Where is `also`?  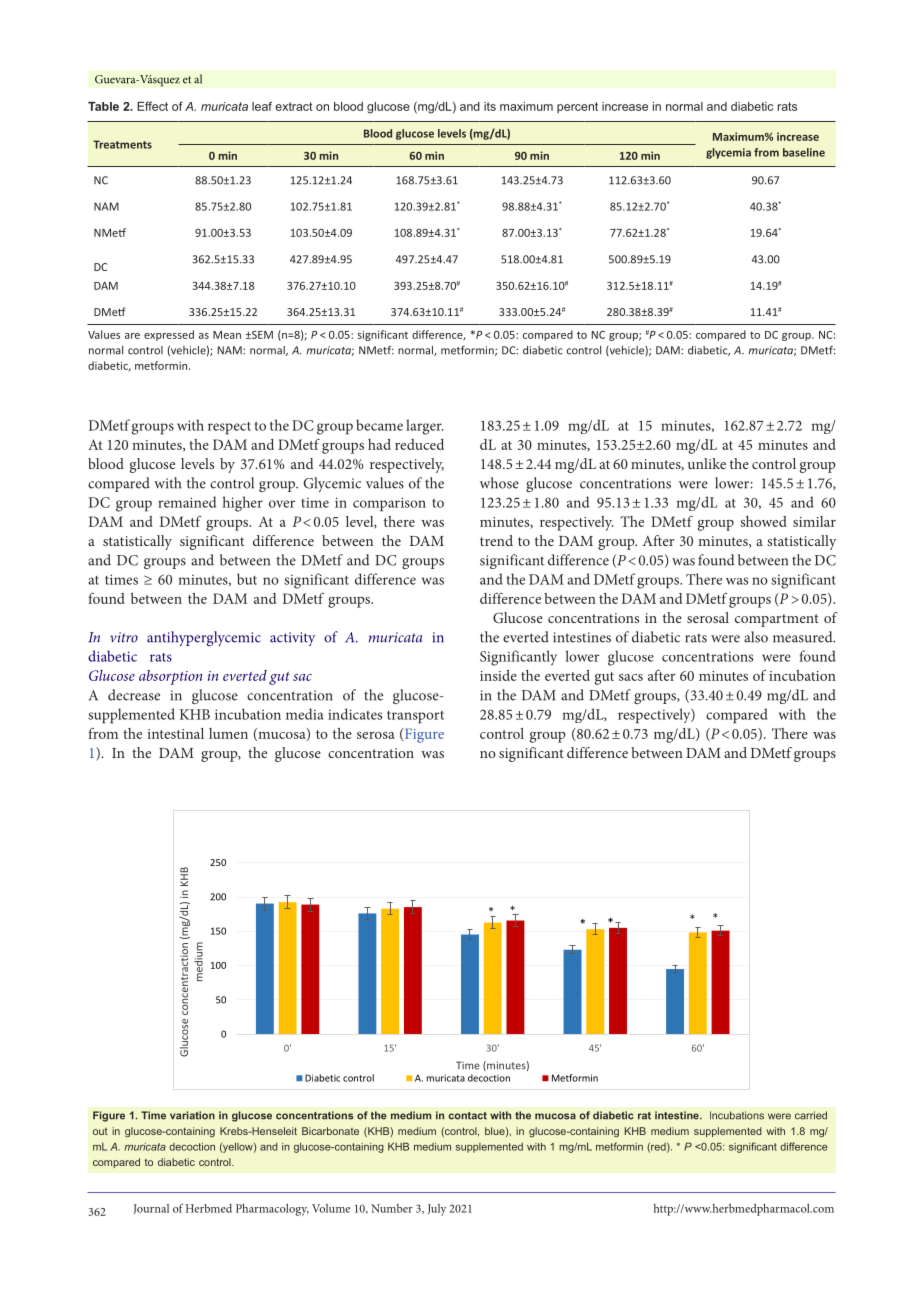 also is located at coordinates (756, 637).
